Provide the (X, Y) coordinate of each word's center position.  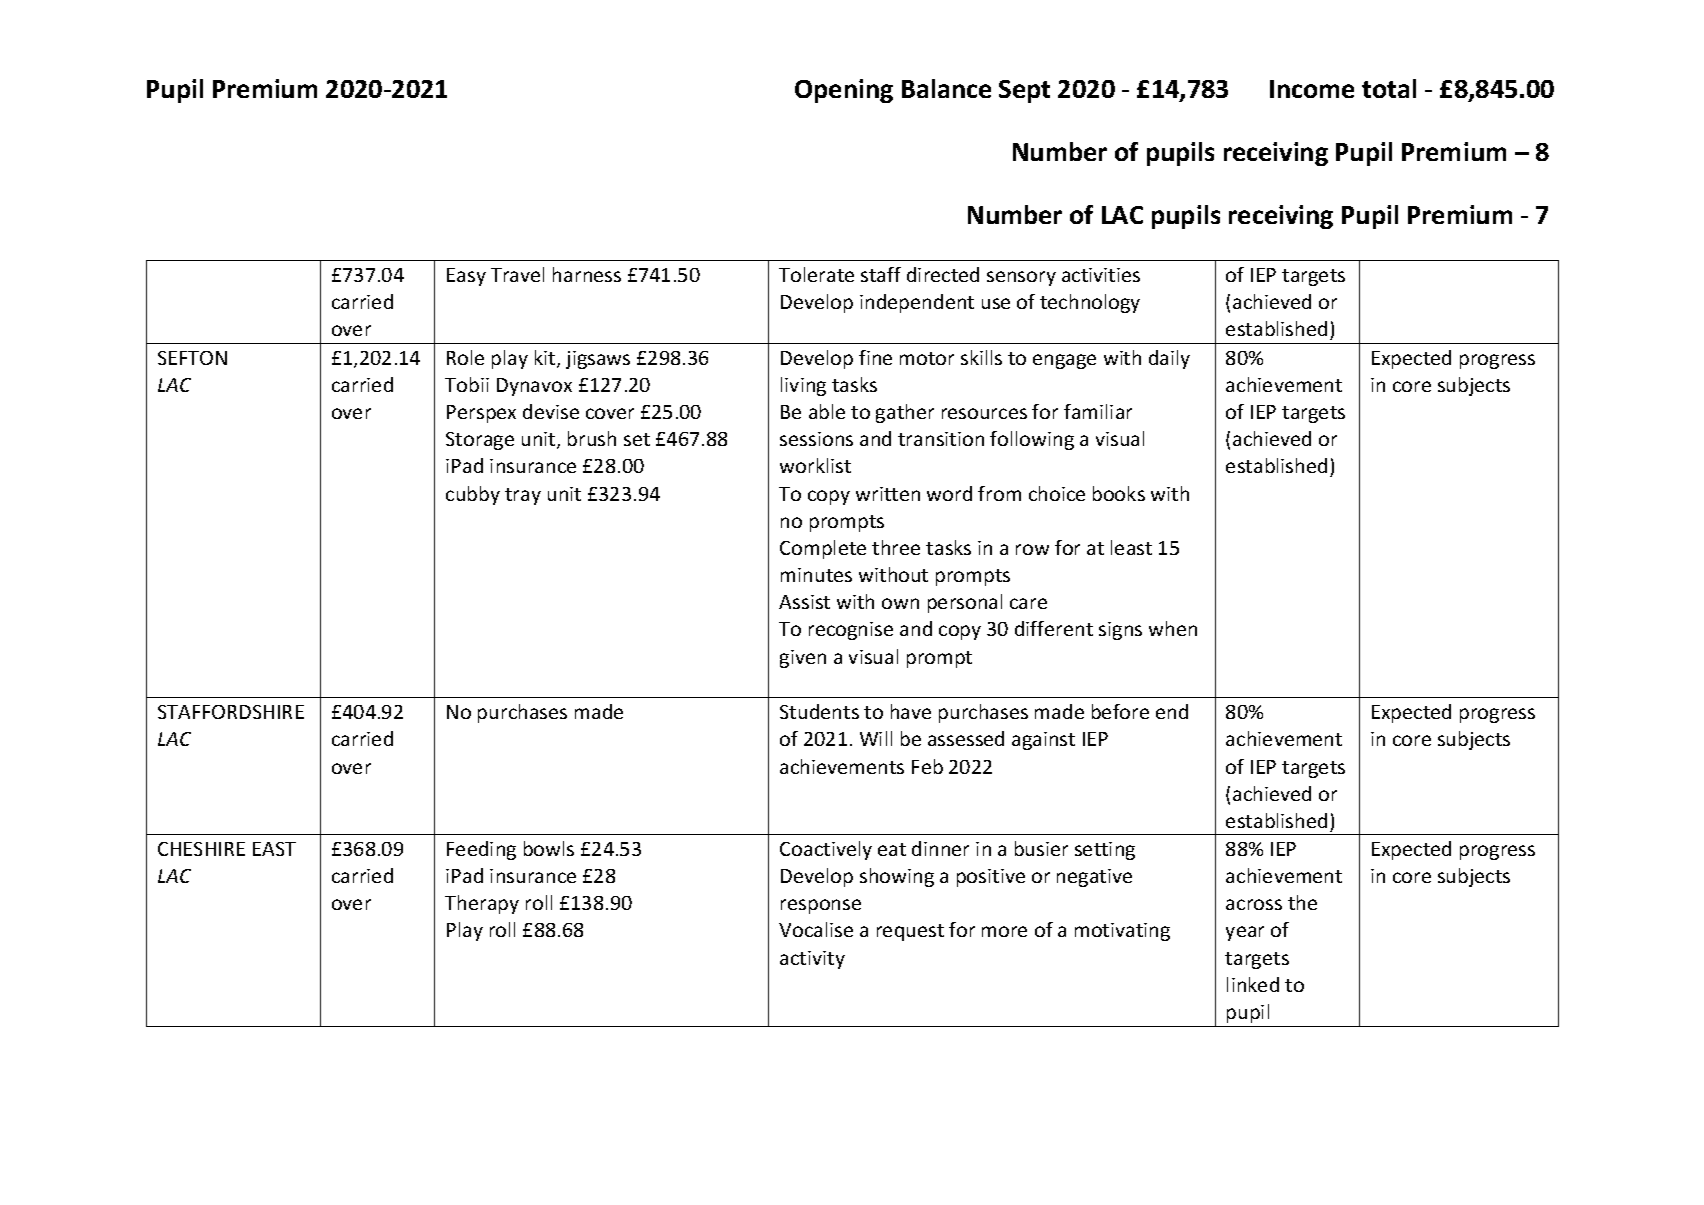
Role (465, 357)
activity (812, 960)
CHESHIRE (201, 849)
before (1120, 711)
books (1119, 493)
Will (876, 738)
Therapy (482, 904)
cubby (473, 495)
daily (1169, 359)
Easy (466, 277)
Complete (823, 549)
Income (1312, 89)
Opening (844, 91)
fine (875, 357)
